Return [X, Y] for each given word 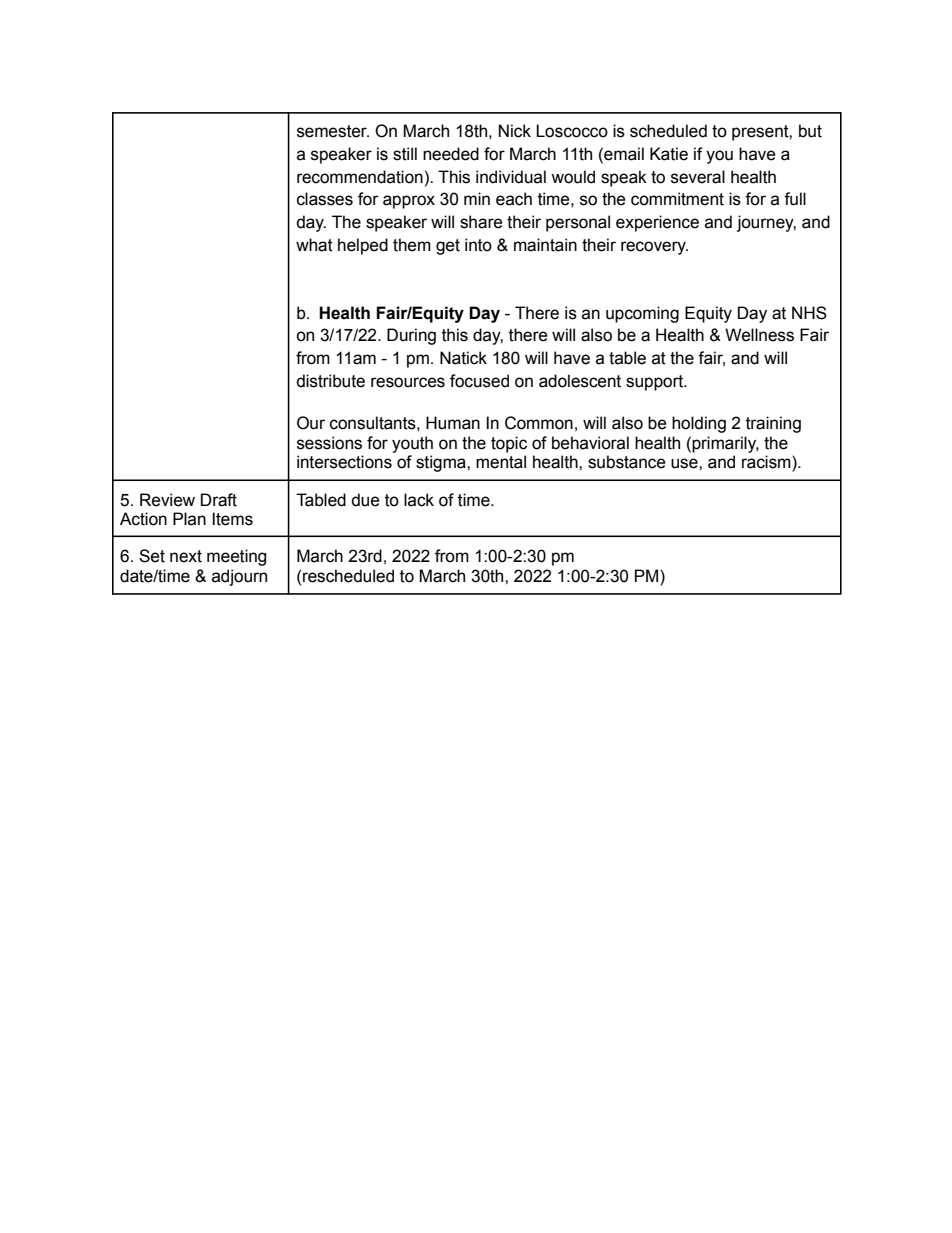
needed [451, 154]
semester [333, 131]
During [411, 336]
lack [419, 500]
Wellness [759, 335]
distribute [330, 381]
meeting [236, 557]
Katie [669, 154]
